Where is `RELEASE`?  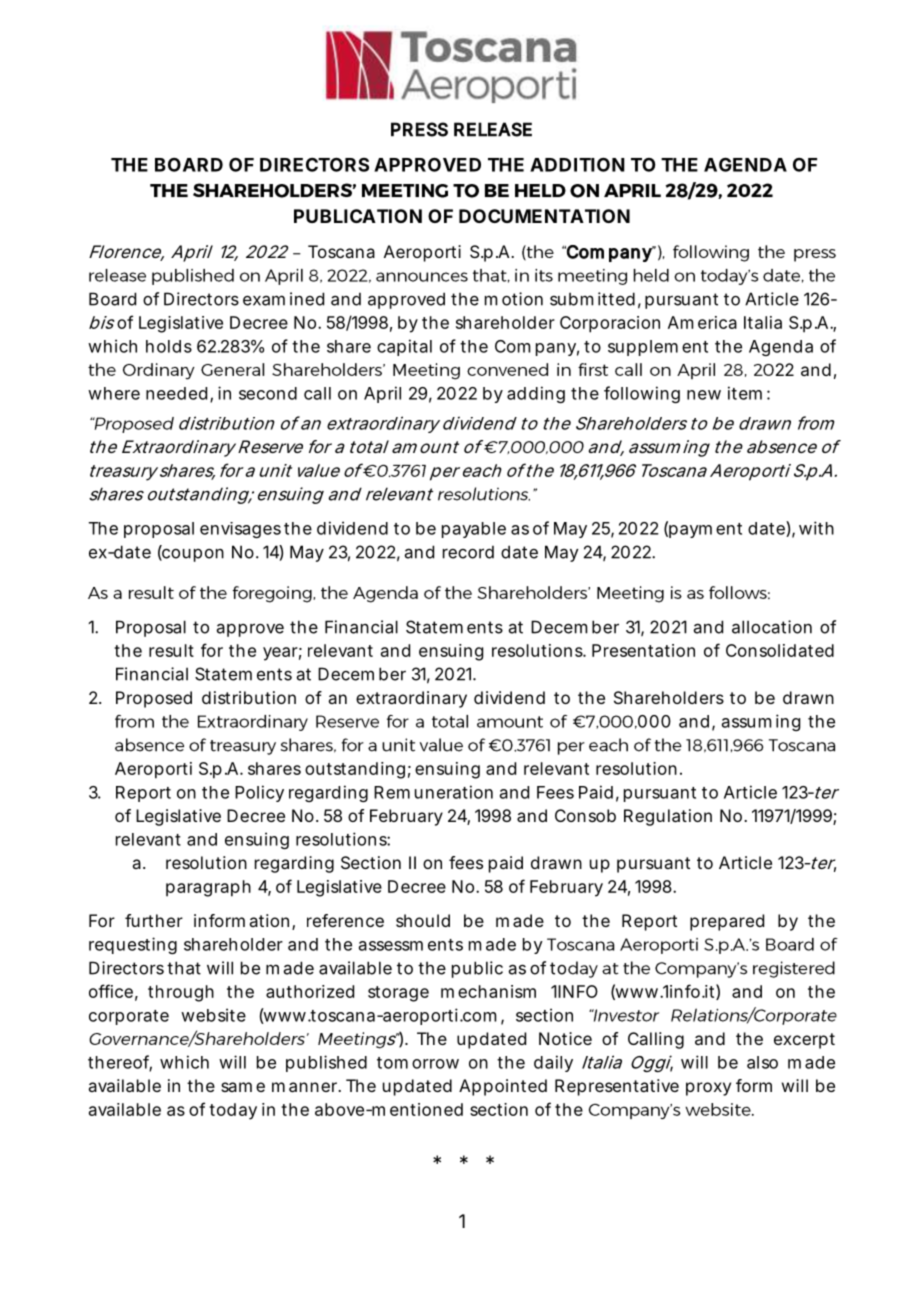 RELEASE is located at coordinates (493, 129).
